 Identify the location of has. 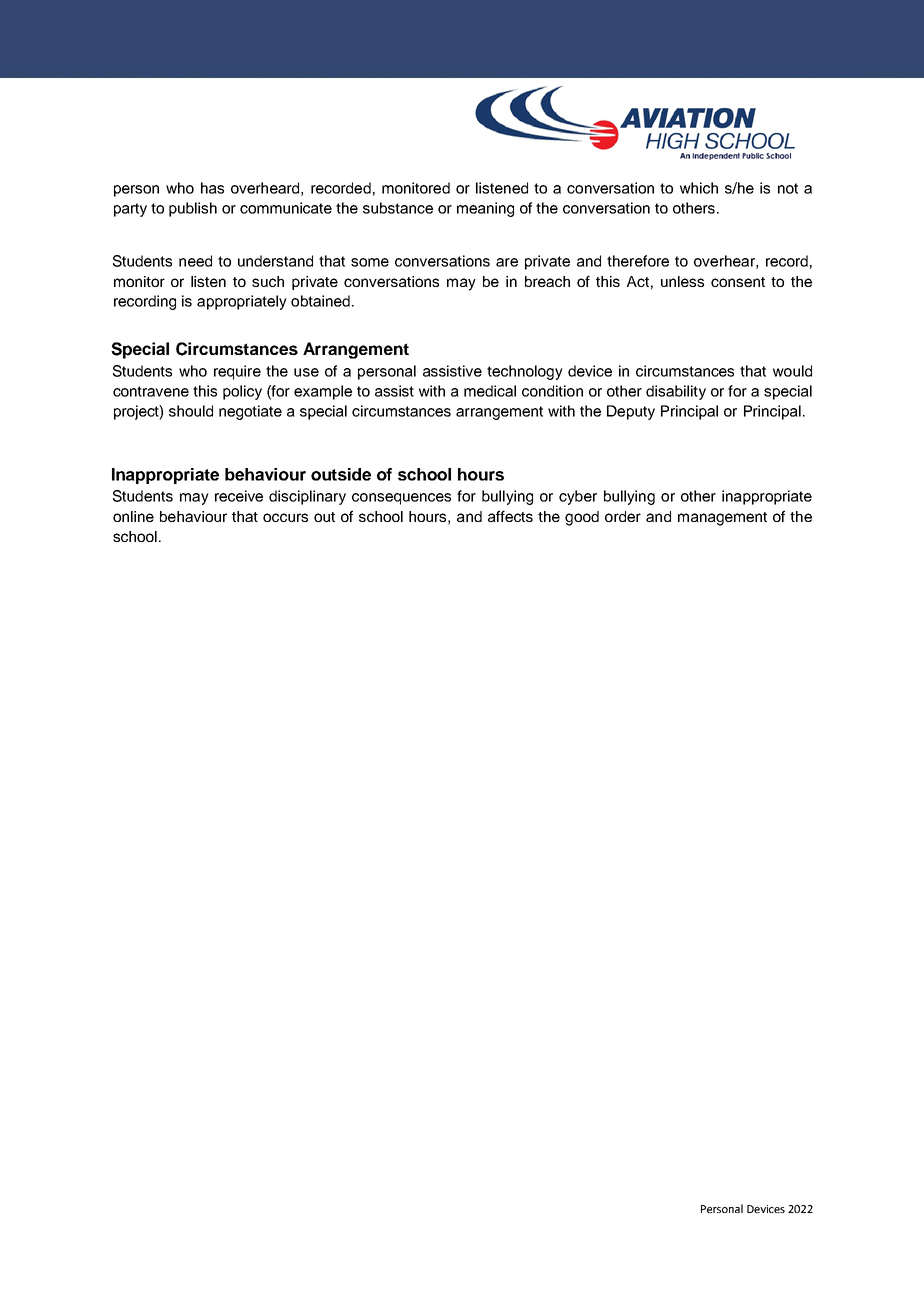
(212, 188).
